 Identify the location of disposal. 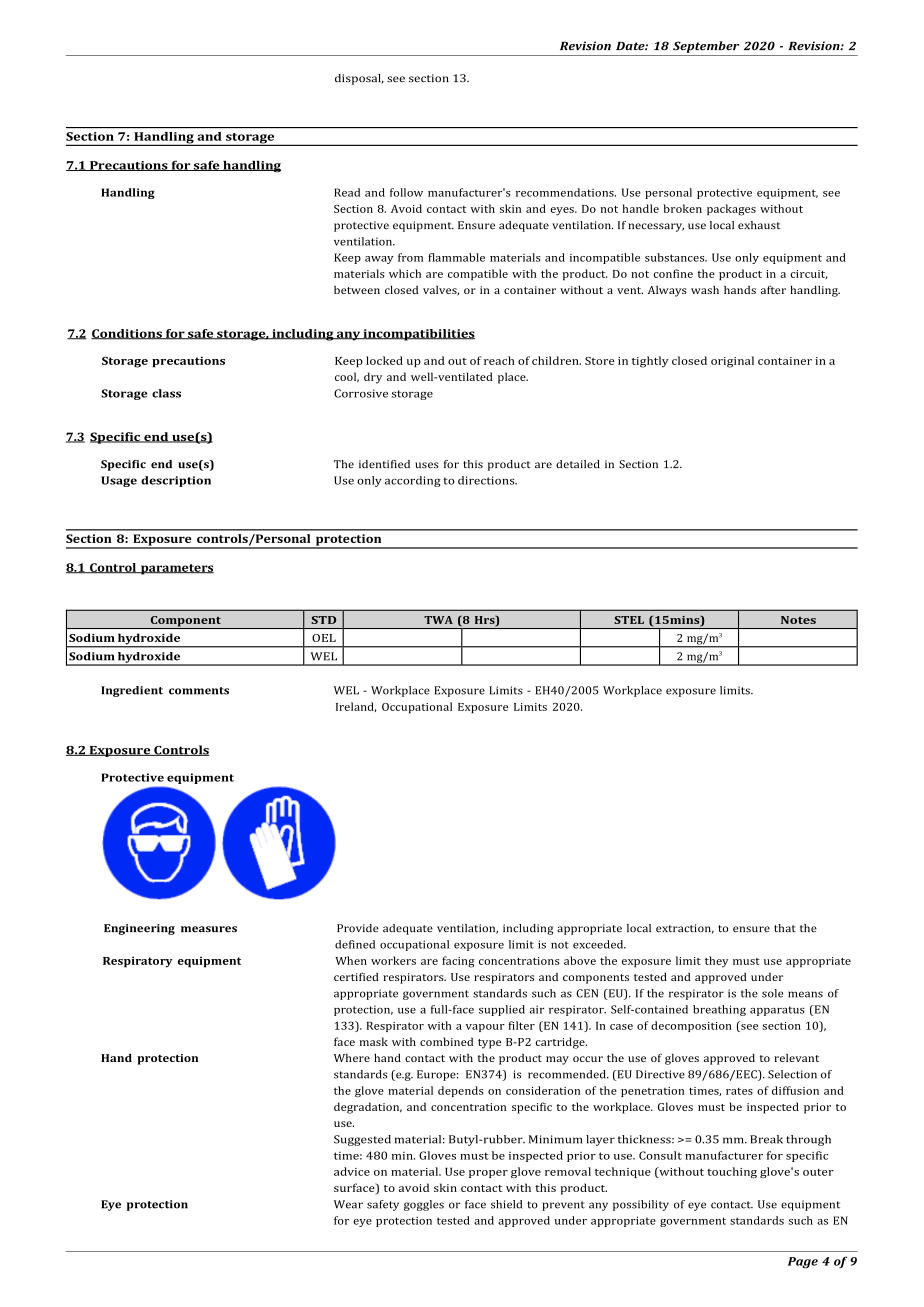
(359, 79).
